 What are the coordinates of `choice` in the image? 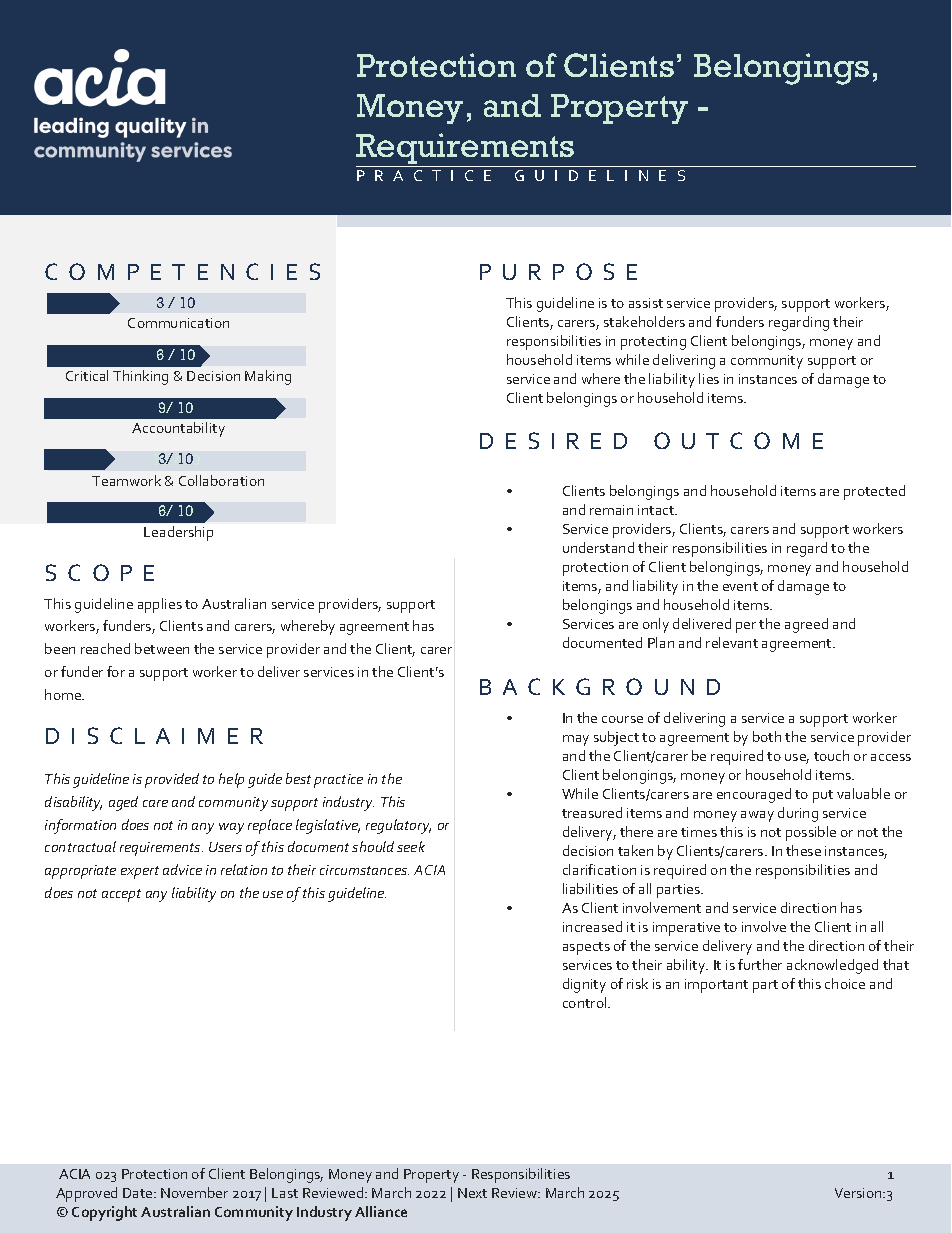 It's located at (845, 983).
